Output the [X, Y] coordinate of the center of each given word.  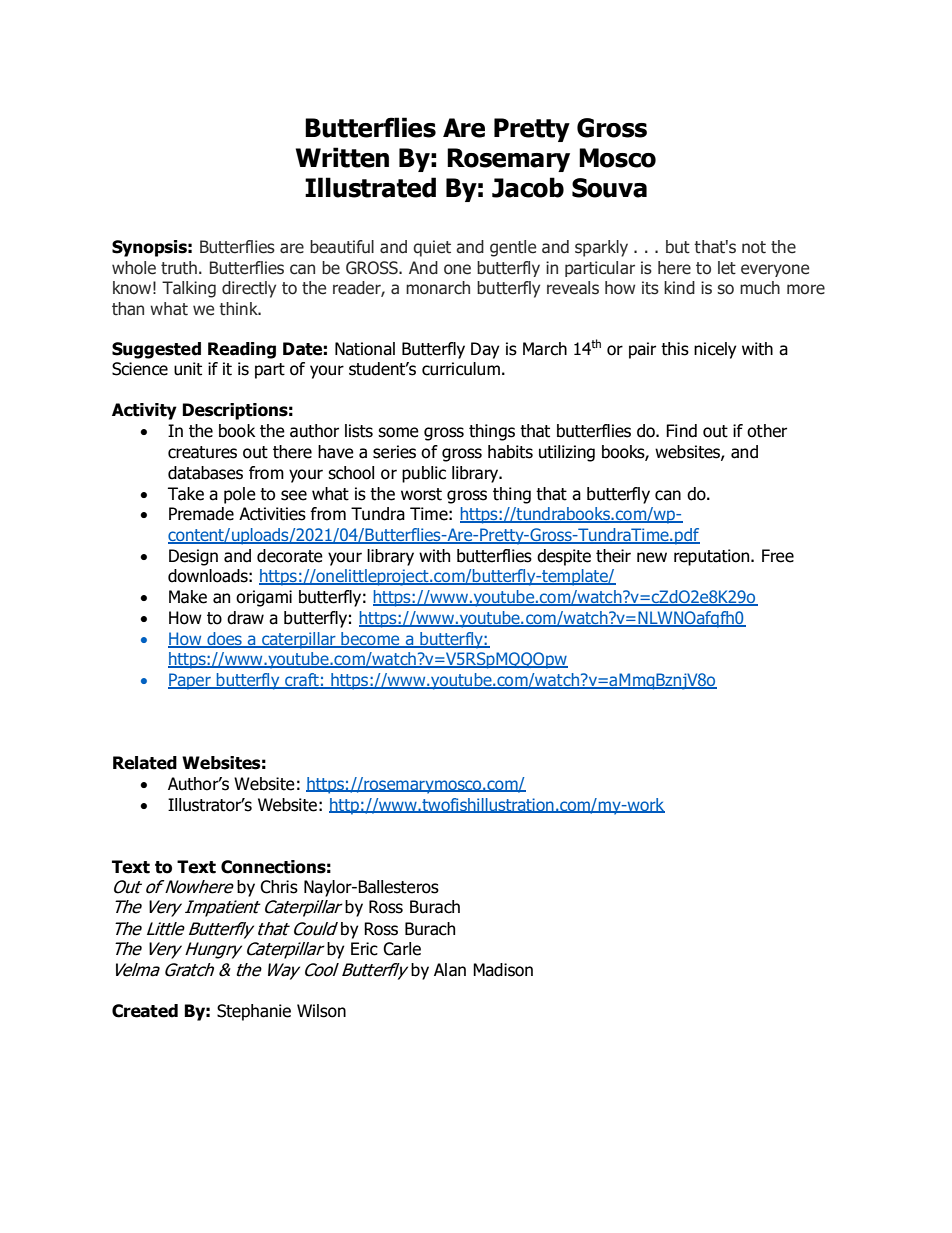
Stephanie [254, 1012]
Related [145, 763]
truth [179, 268]
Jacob [528, 187]
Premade [201, 514]
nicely [715, 350]
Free [778, 556]
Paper [190, 681]
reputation [713, 557]
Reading [242, 350]
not [754, 247]
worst [421, 494]
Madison [503, 970]
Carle [402, 949]
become [370, 640]
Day [485, 350]
